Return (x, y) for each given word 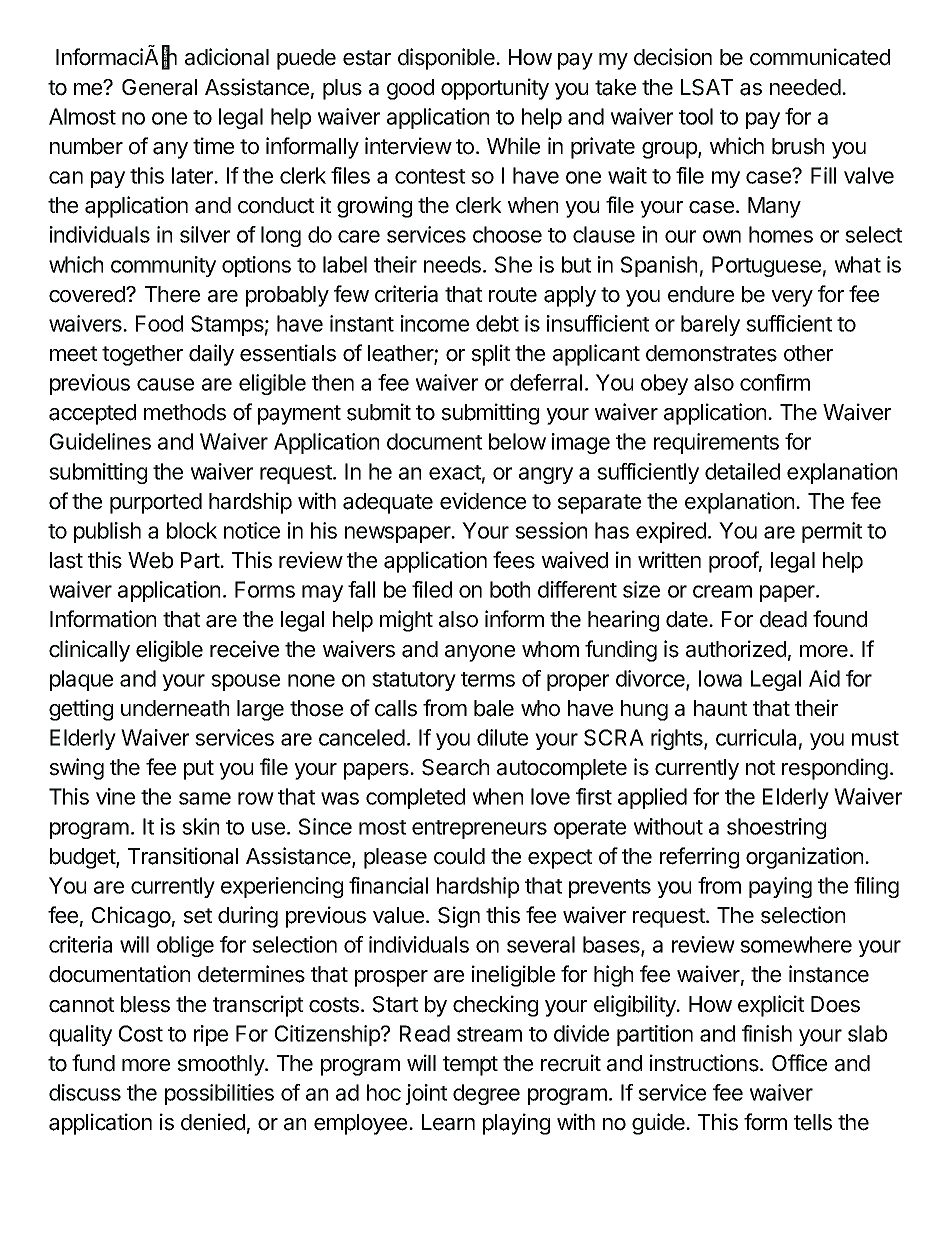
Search (455, 767)
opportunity (495, 89)
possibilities (219, 1094)
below (517, 441)
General (159, 87)
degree (486, 1094)
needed (806, 87)
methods (185, 412)
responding (835, 769)
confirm (775, 382)
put (199, 770)
